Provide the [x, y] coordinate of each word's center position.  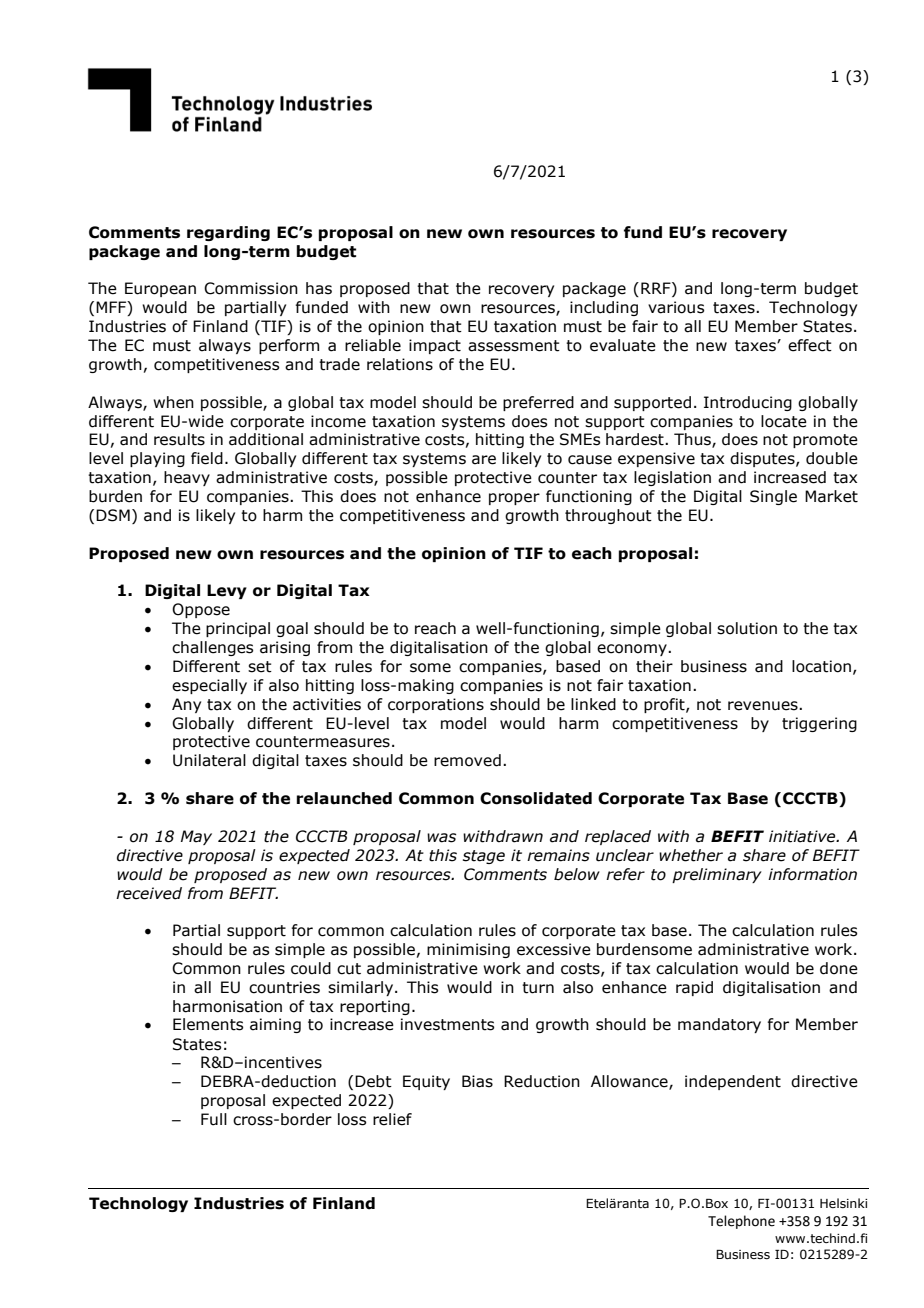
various [676, 307]
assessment [514, 346]
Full [214, 1119]
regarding [228, 233]
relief [392, 1119]
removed [467, 760]
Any [186, 705]
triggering [819, 724]
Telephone [741, 1222]
